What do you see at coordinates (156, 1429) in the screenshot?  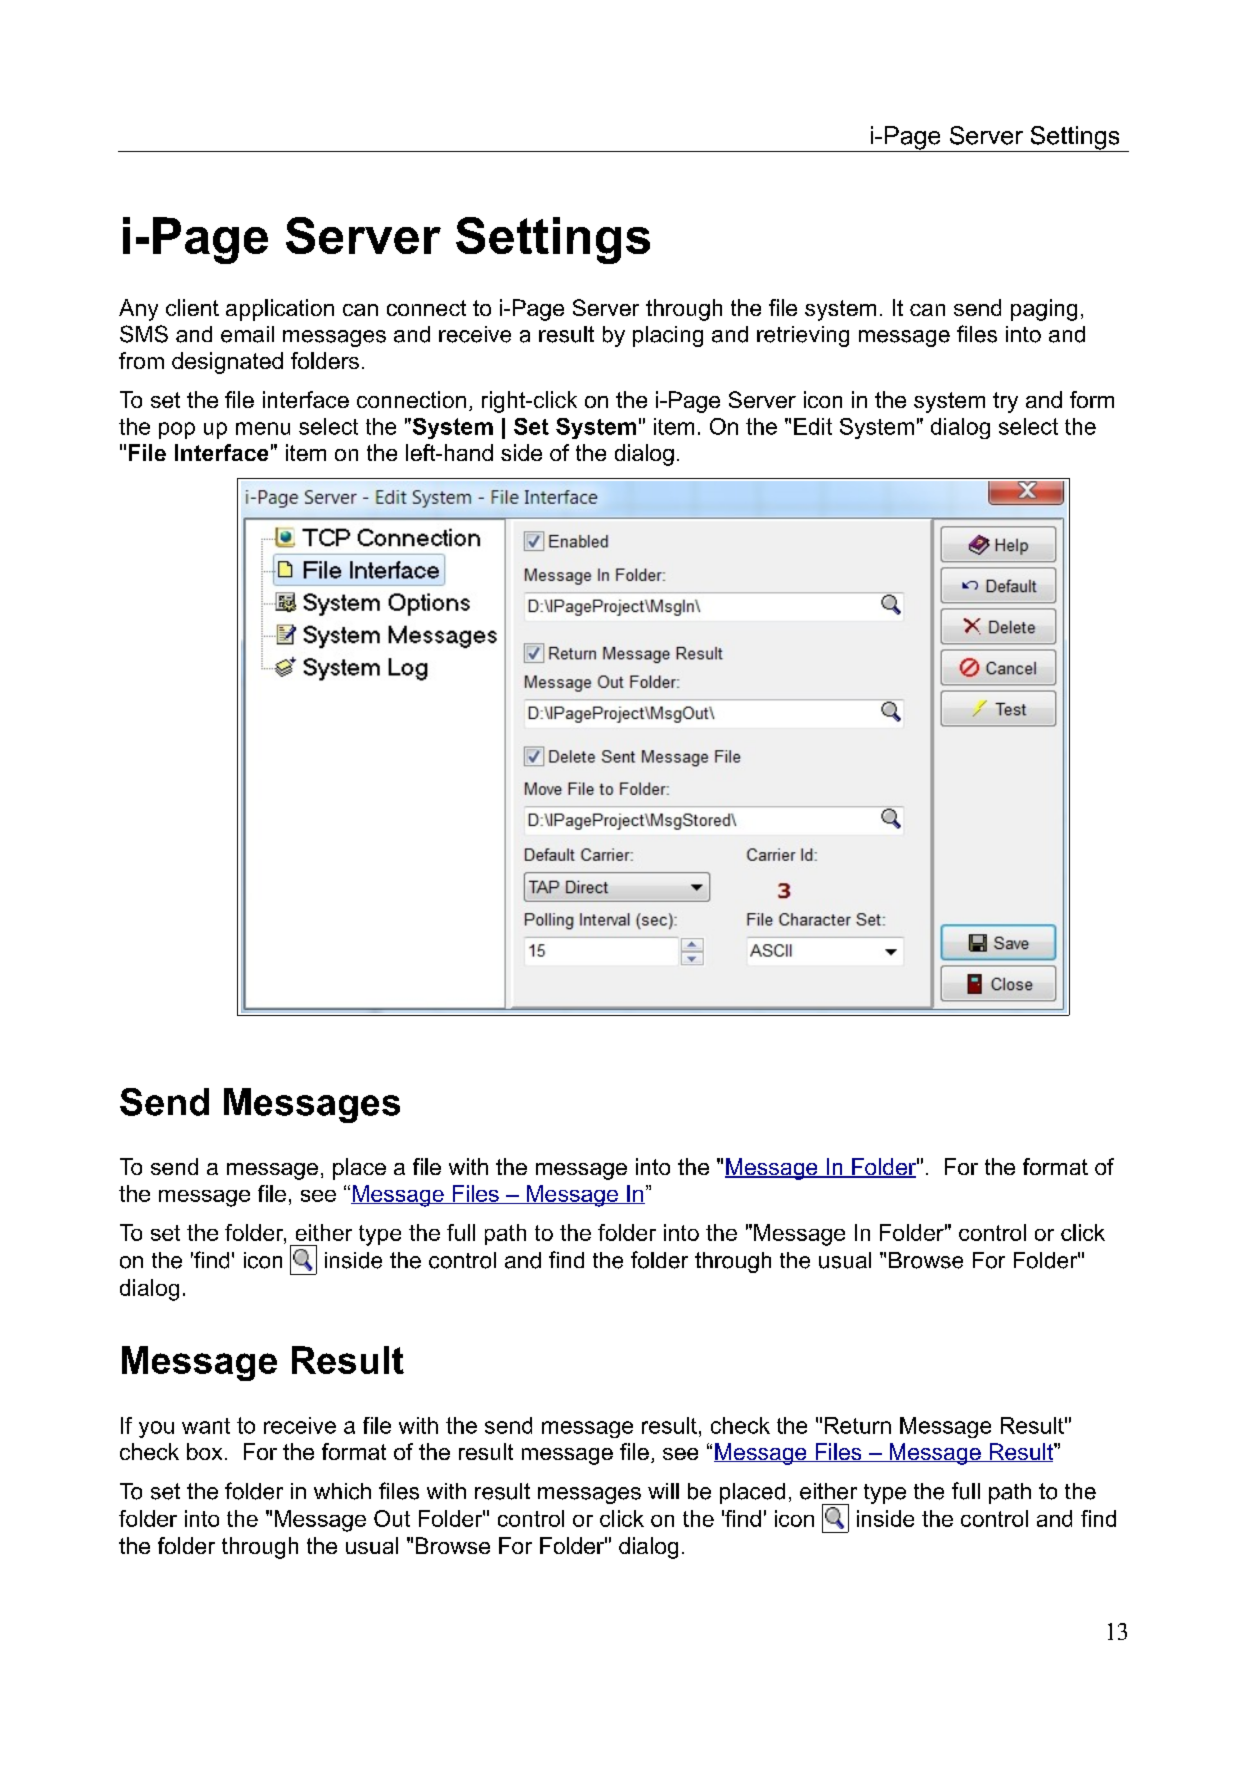 I see `you` at bounding box center [156, 1429].
